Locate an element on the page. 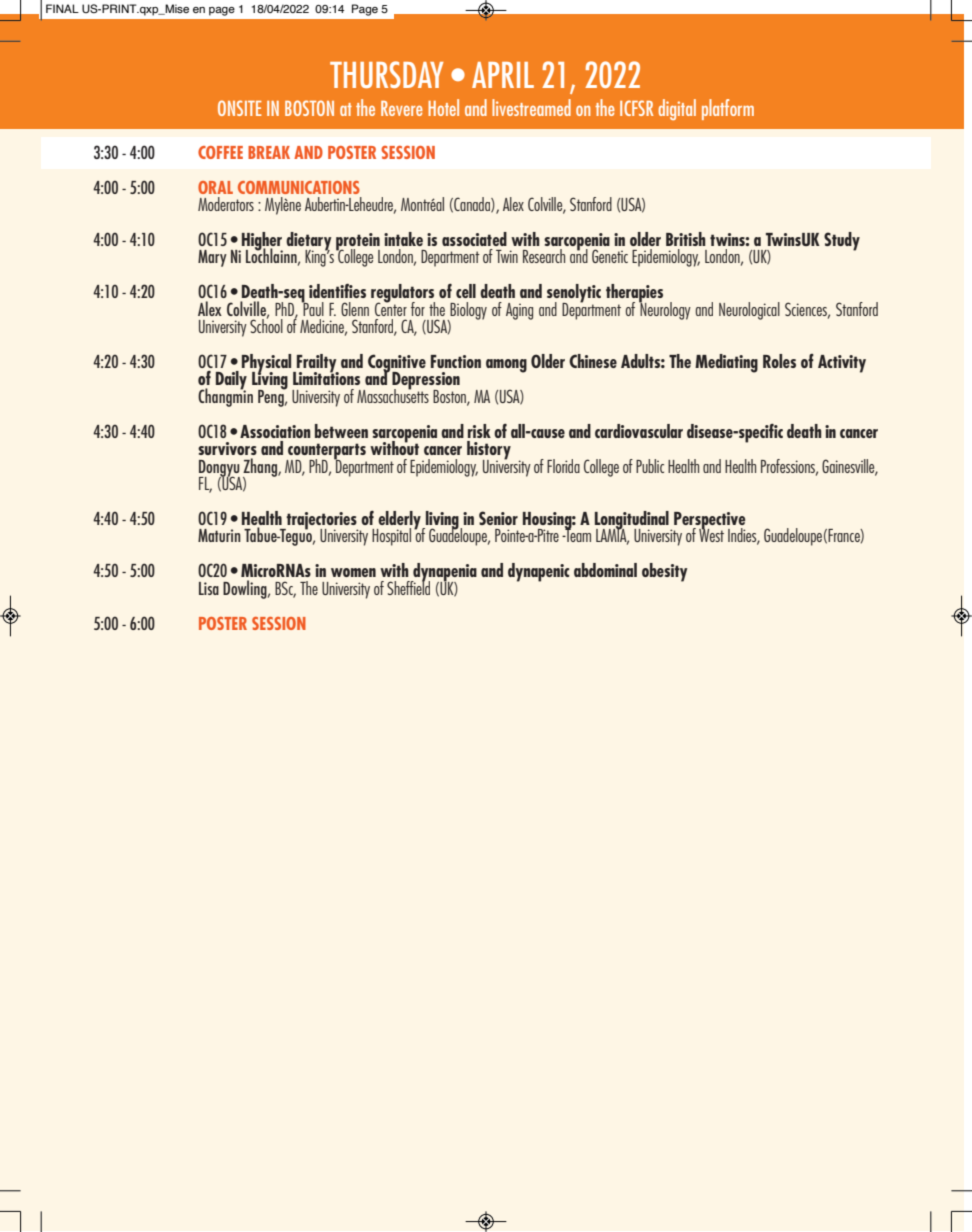  Lisa is located at coordinates (209, 588).
